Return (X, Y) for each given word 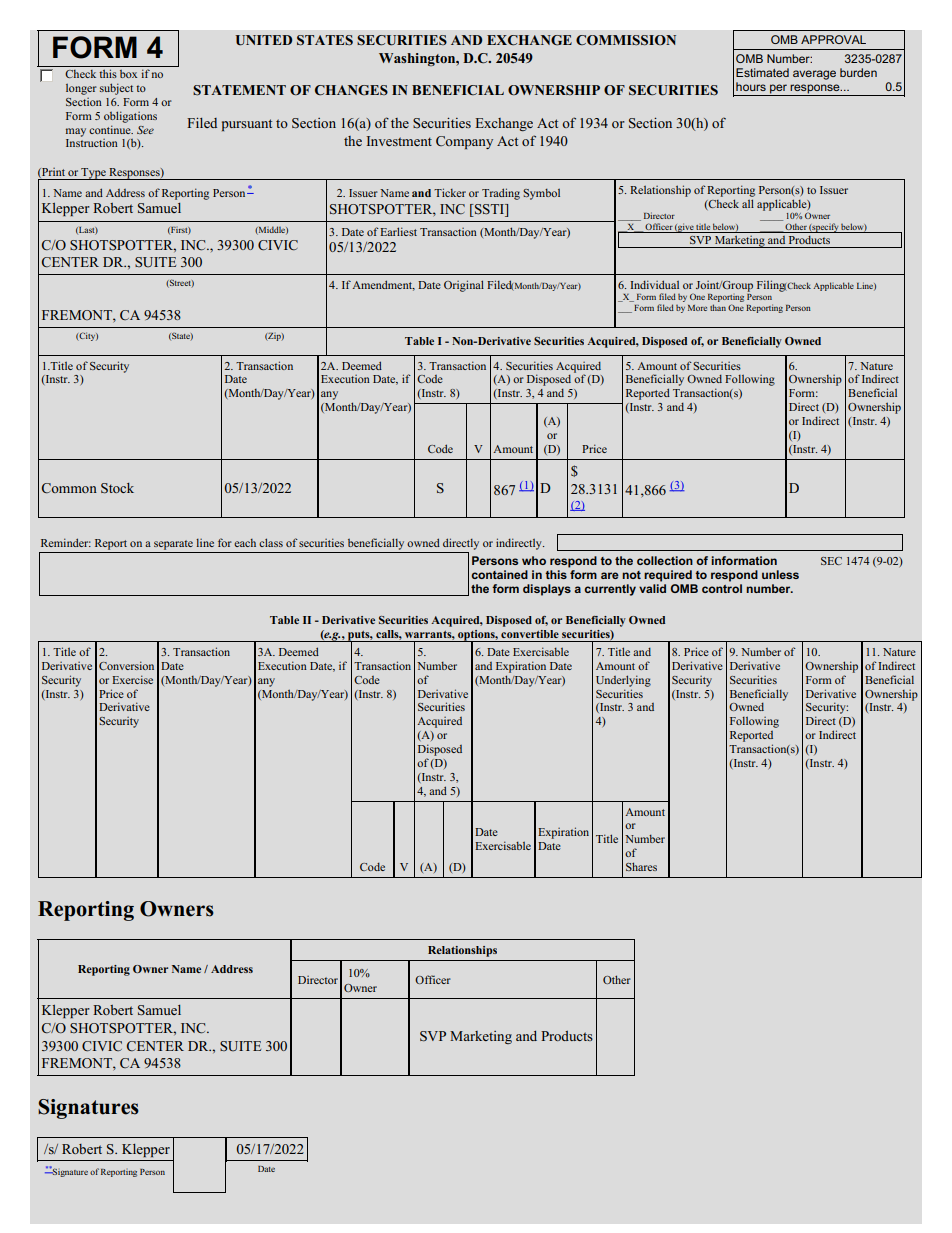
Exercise (132, 679)
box (128, 74)
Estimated (762, 72)
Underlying (623, 681)
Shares (641, 866)
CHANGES (351, 90)
